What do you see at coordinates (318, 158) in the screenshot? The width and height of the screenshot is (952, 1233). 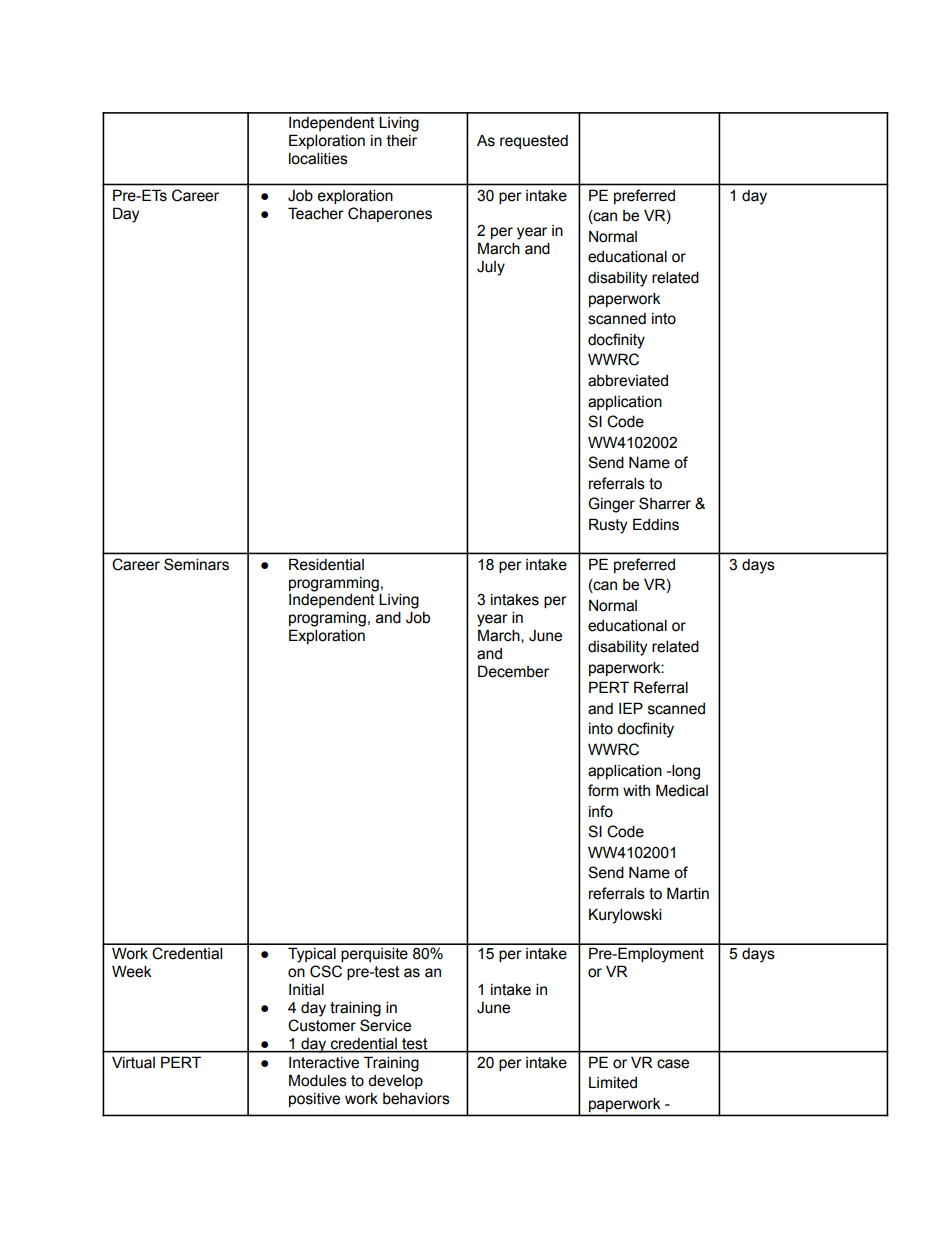 I see `localities` at bounding box center [318, 158].
